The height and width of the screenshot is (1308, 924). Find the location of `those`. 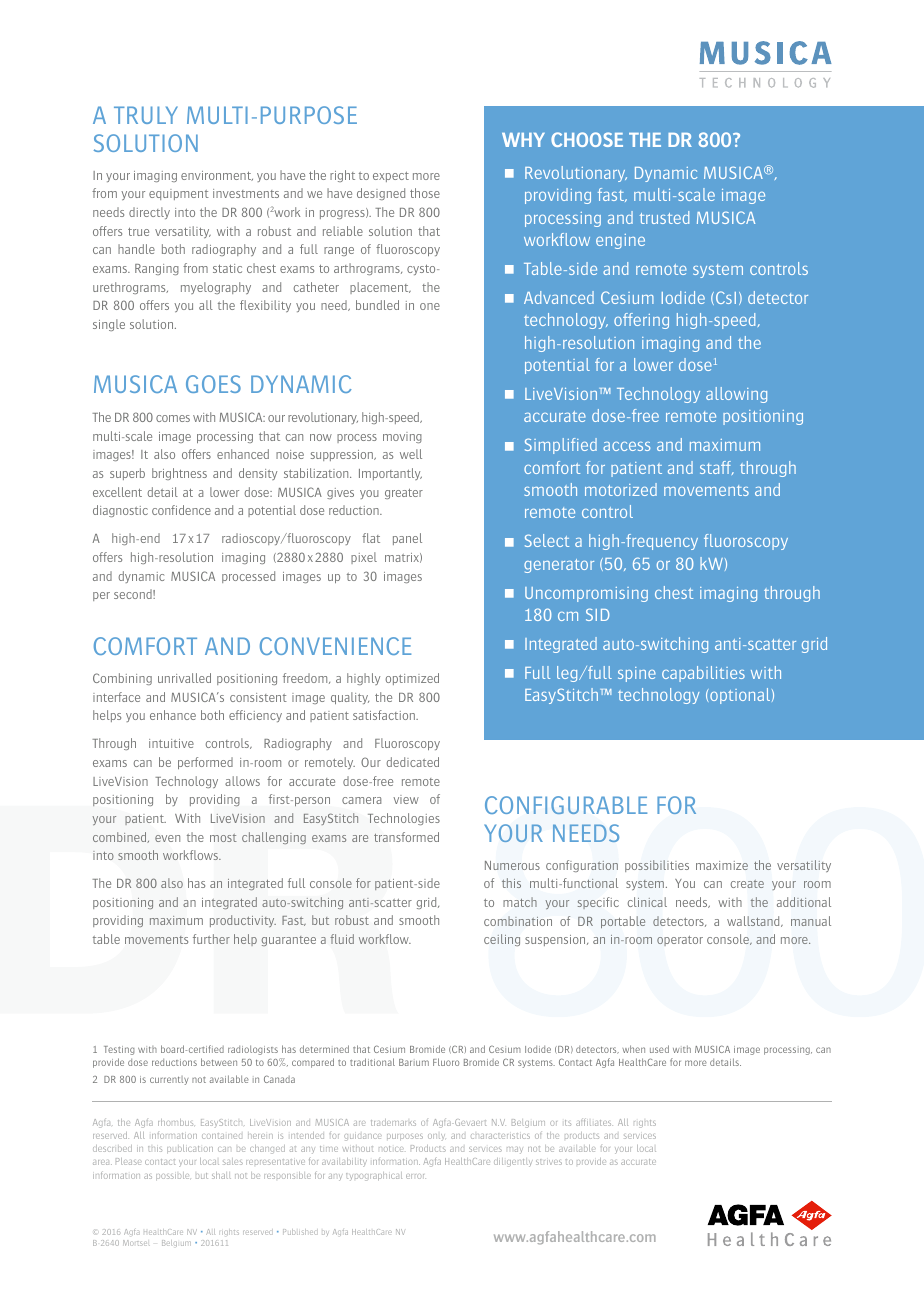

those is located at coordinates (425, 193).
